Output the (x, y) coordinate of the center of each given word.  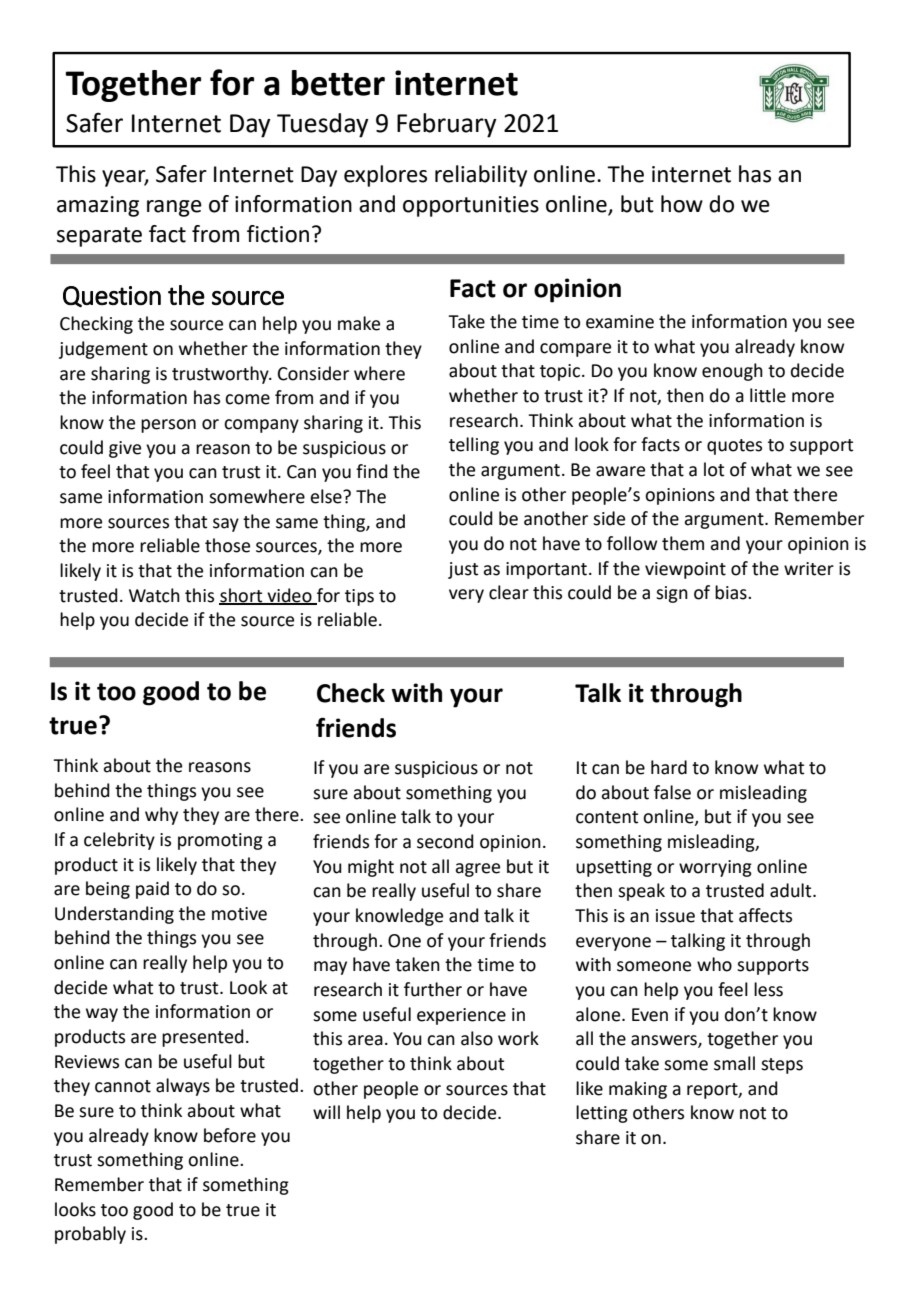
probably (90, 1235)
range (174, 208)
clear (509, 592)
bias (732, 592)
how (682, 204)
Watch (154, 595)
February (447, 125)
